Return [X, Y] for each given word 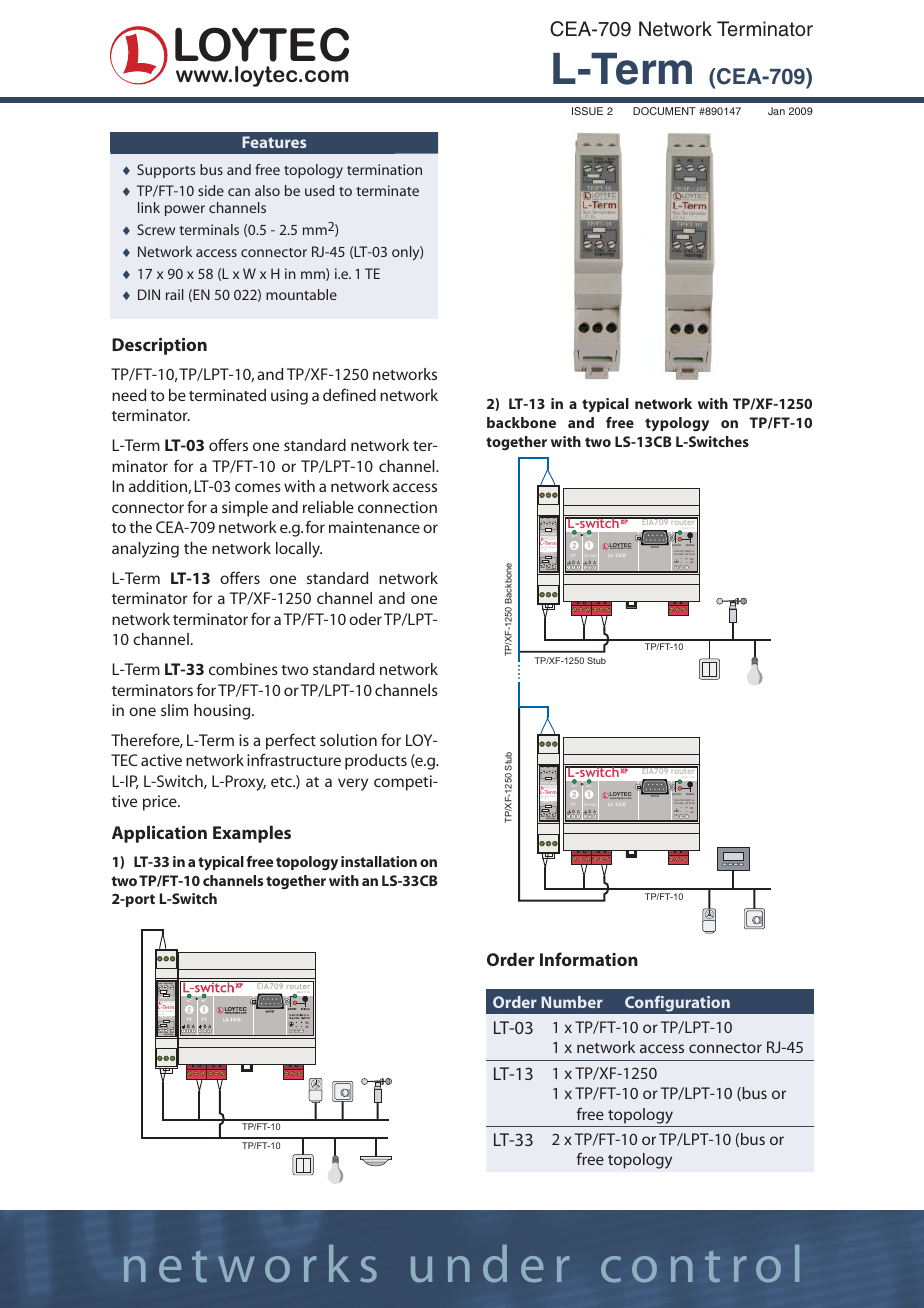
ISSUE [587, 111]
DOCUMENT [664, 111]
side [211, 190]
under [490, 1264]
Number [572, 1002]
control [700, 1264]
